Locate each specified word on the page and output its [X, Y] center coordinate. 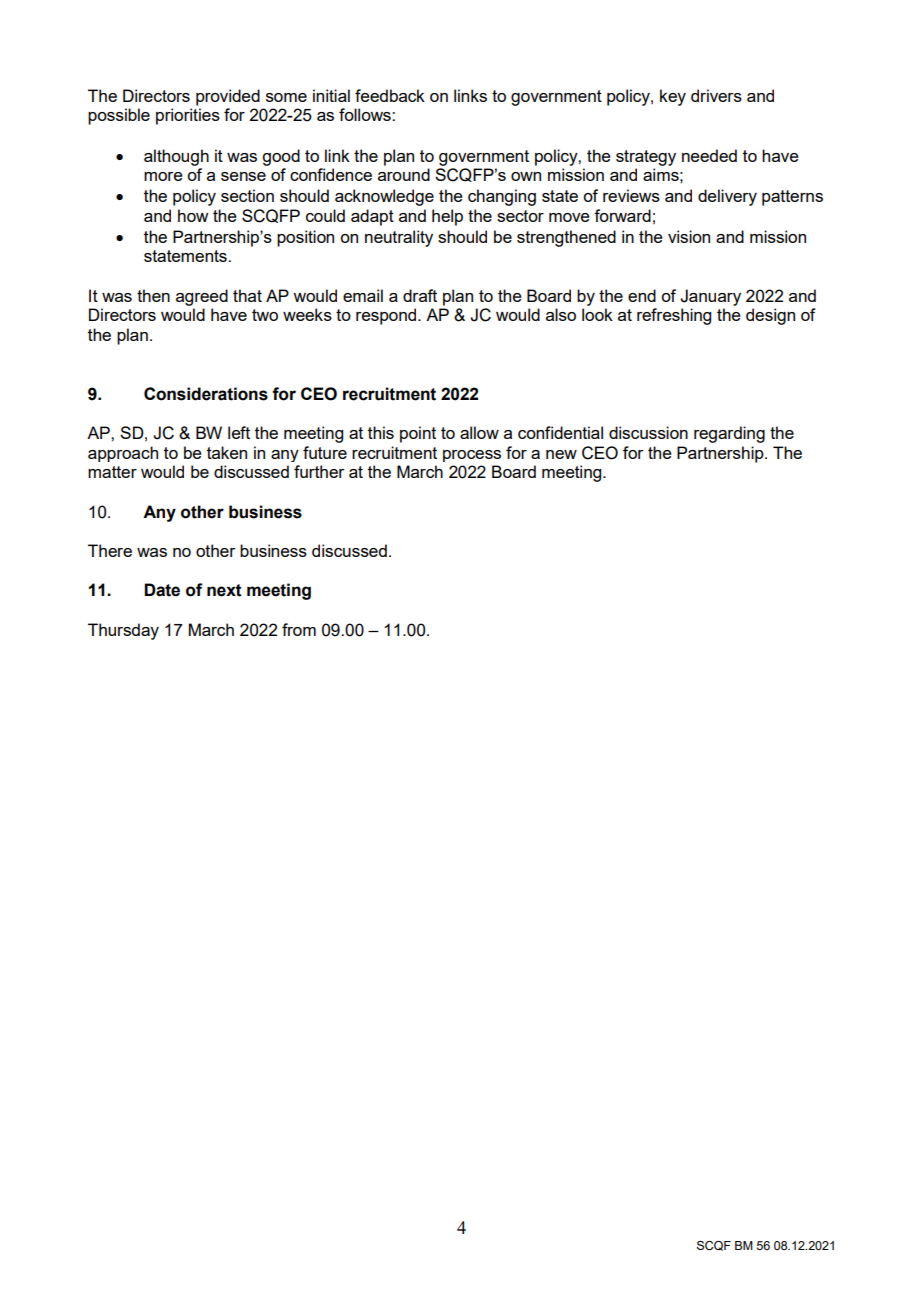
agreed [202, 297]
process [472, 456]
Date [162, 590]
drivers [716, 95]
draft [420, 295]
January [710, 297]
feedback [390, 95]
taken [227, 452]
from [299, 629]
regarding [729, 434]
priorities [188, 116]
